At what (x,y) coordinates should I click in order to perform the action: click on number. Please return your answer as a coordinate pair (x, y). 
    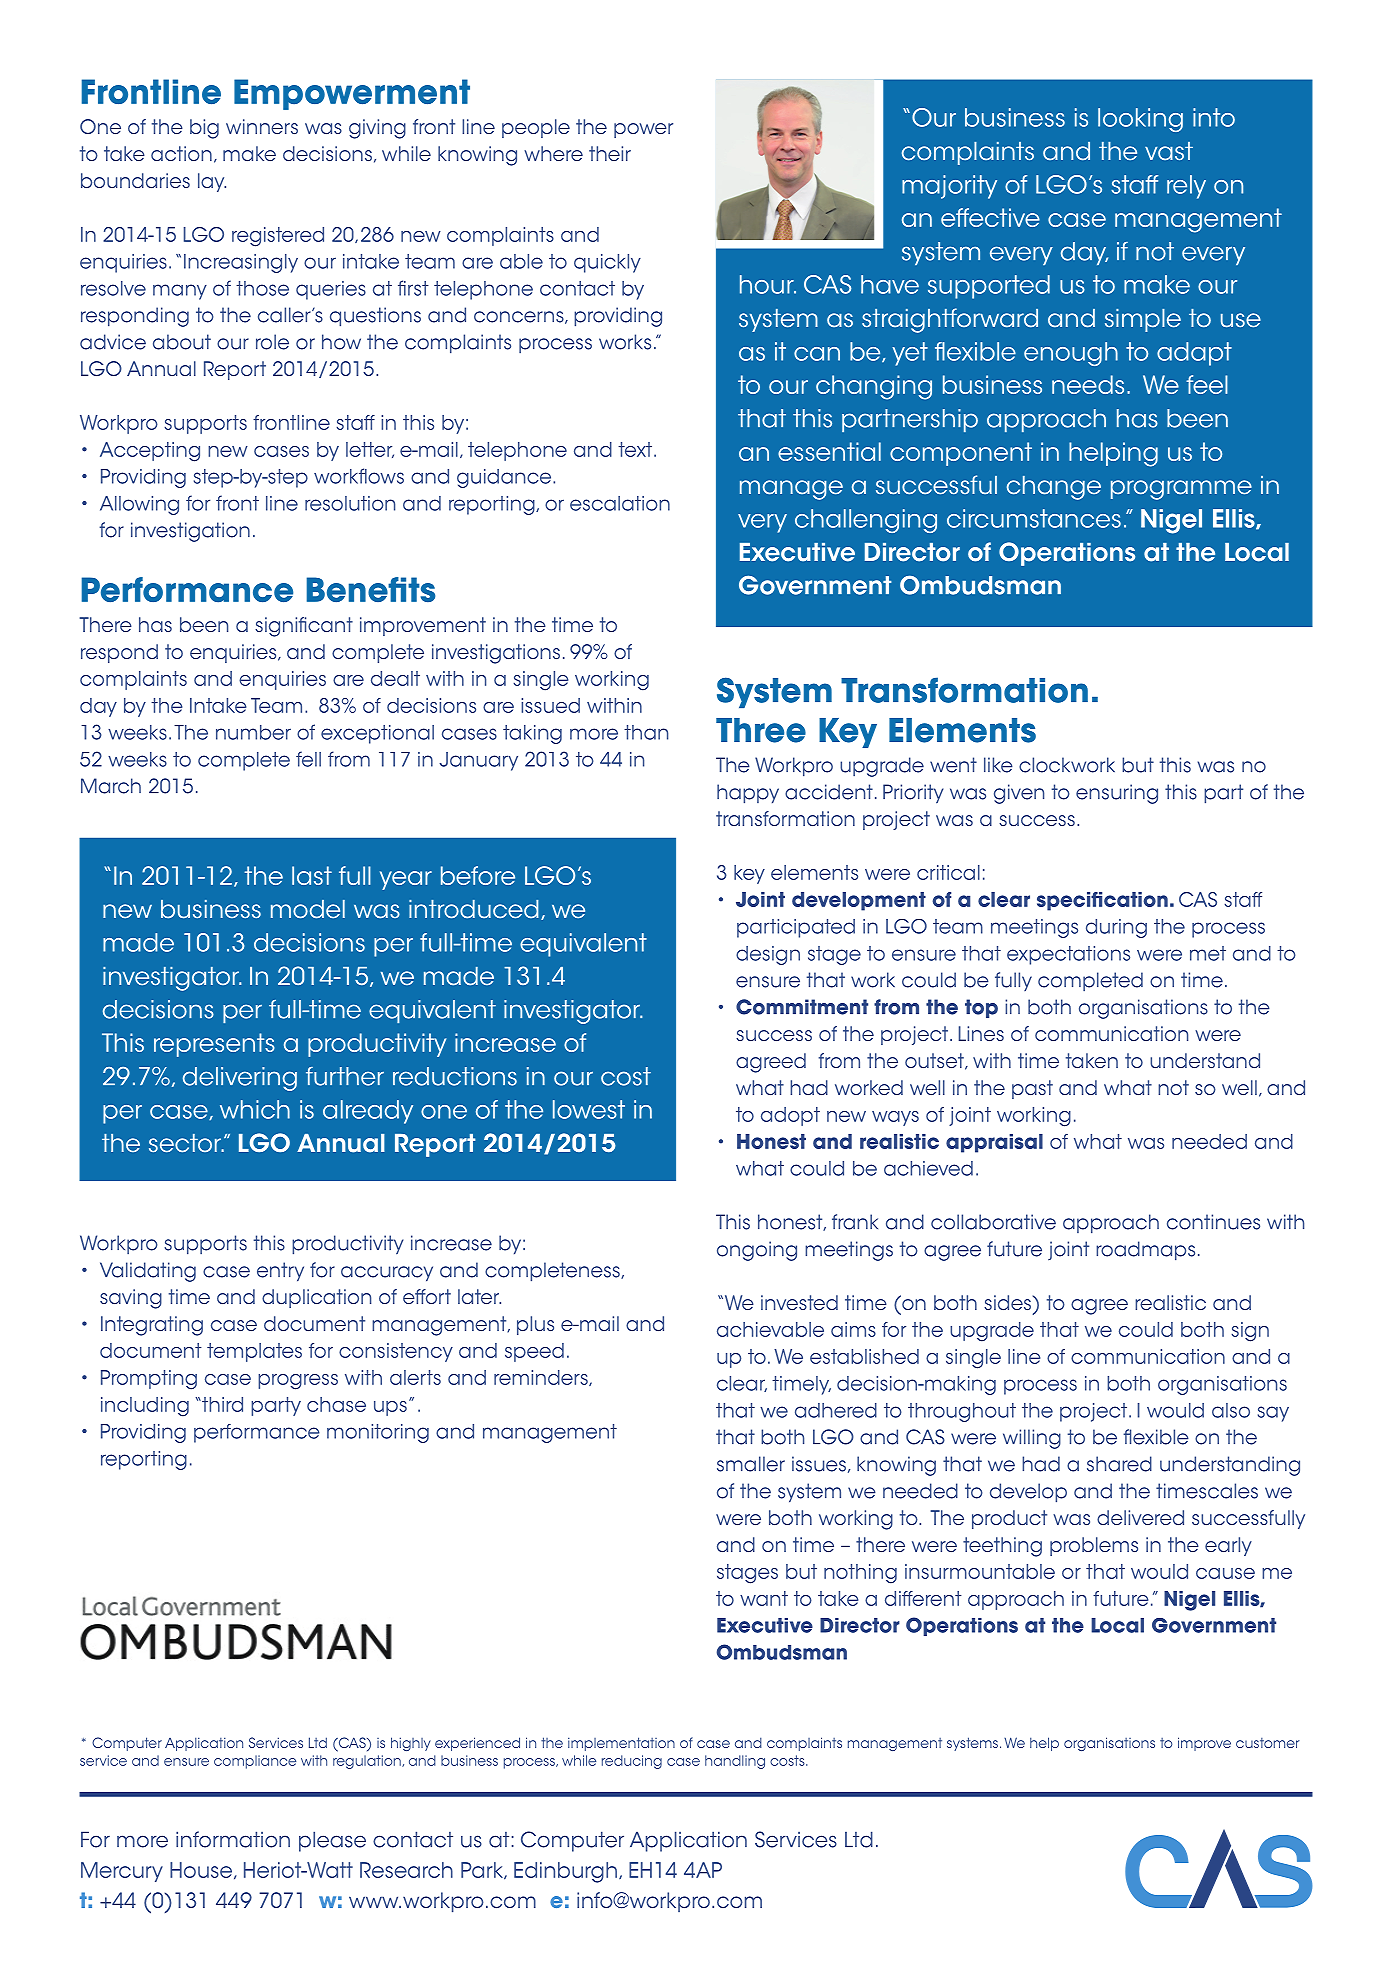
    Looking at the image, I should click on (253, 732).
